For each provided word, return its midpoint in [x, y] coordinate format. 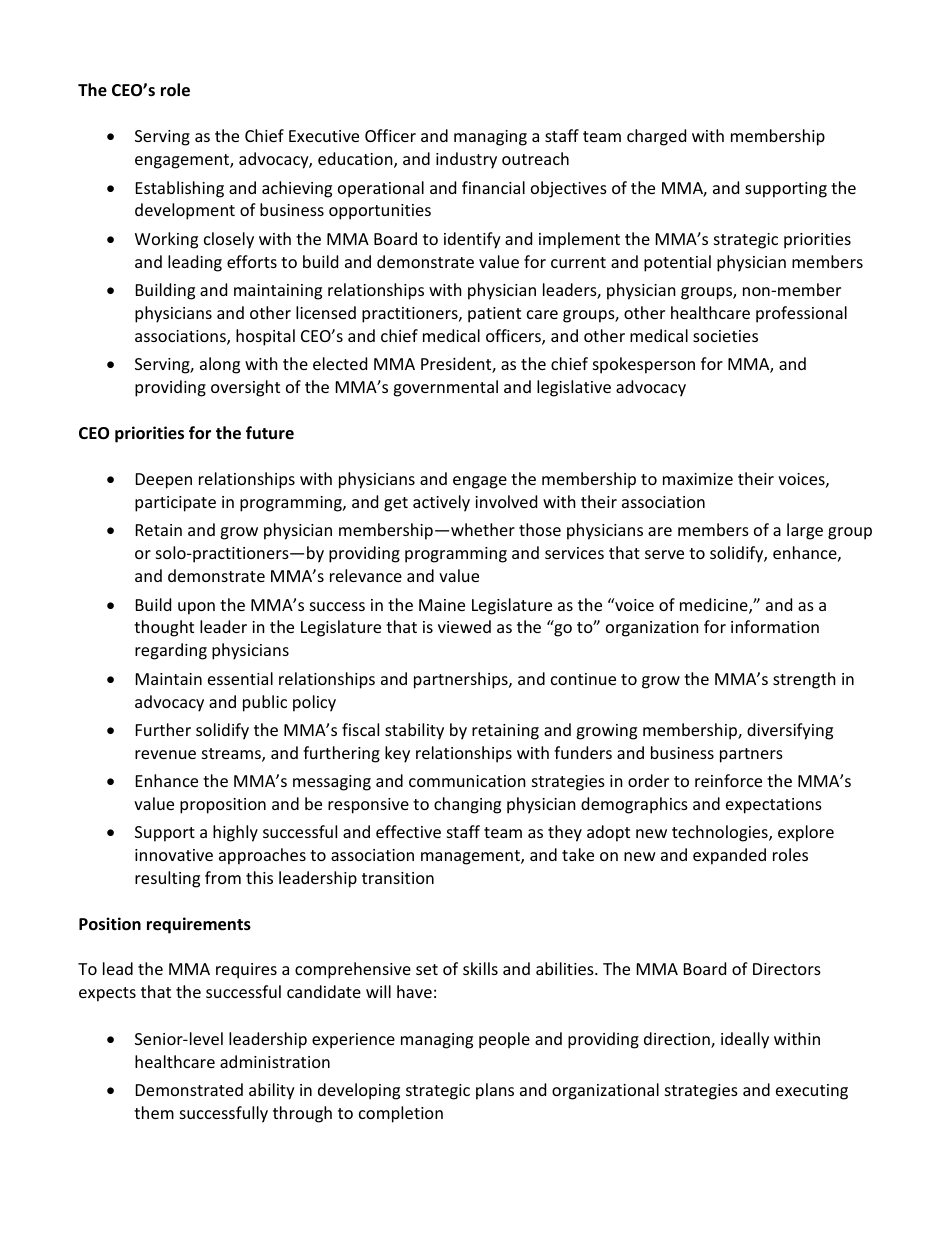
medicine [715, 606]
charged [656, 137]
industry [466, 160]
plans [495, 1091]
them [154, 1112]
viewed [464, 626]
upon [196, 608]
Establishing [180, 189]
